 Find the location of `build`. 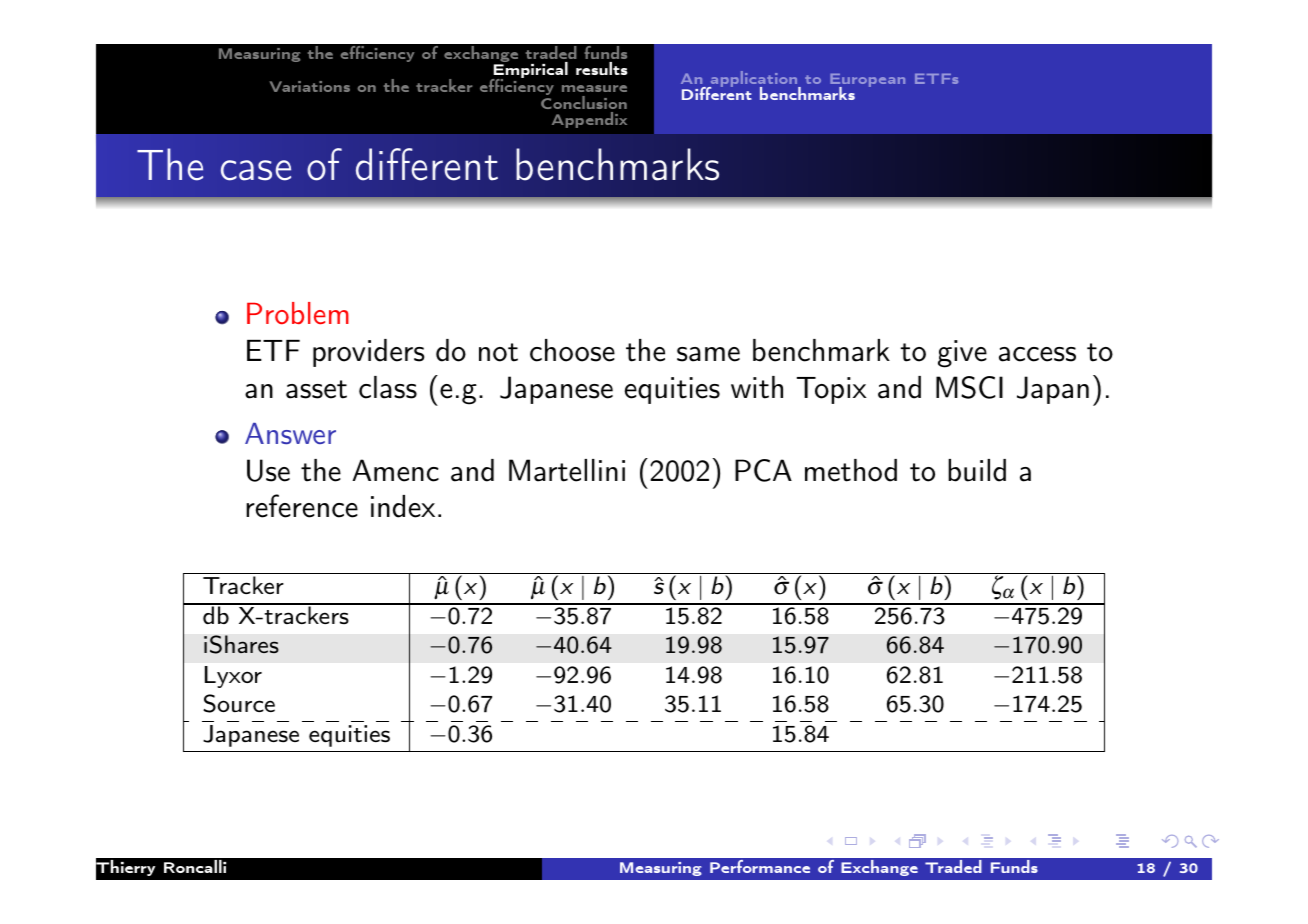

build is located at coordinates (977, 470).
